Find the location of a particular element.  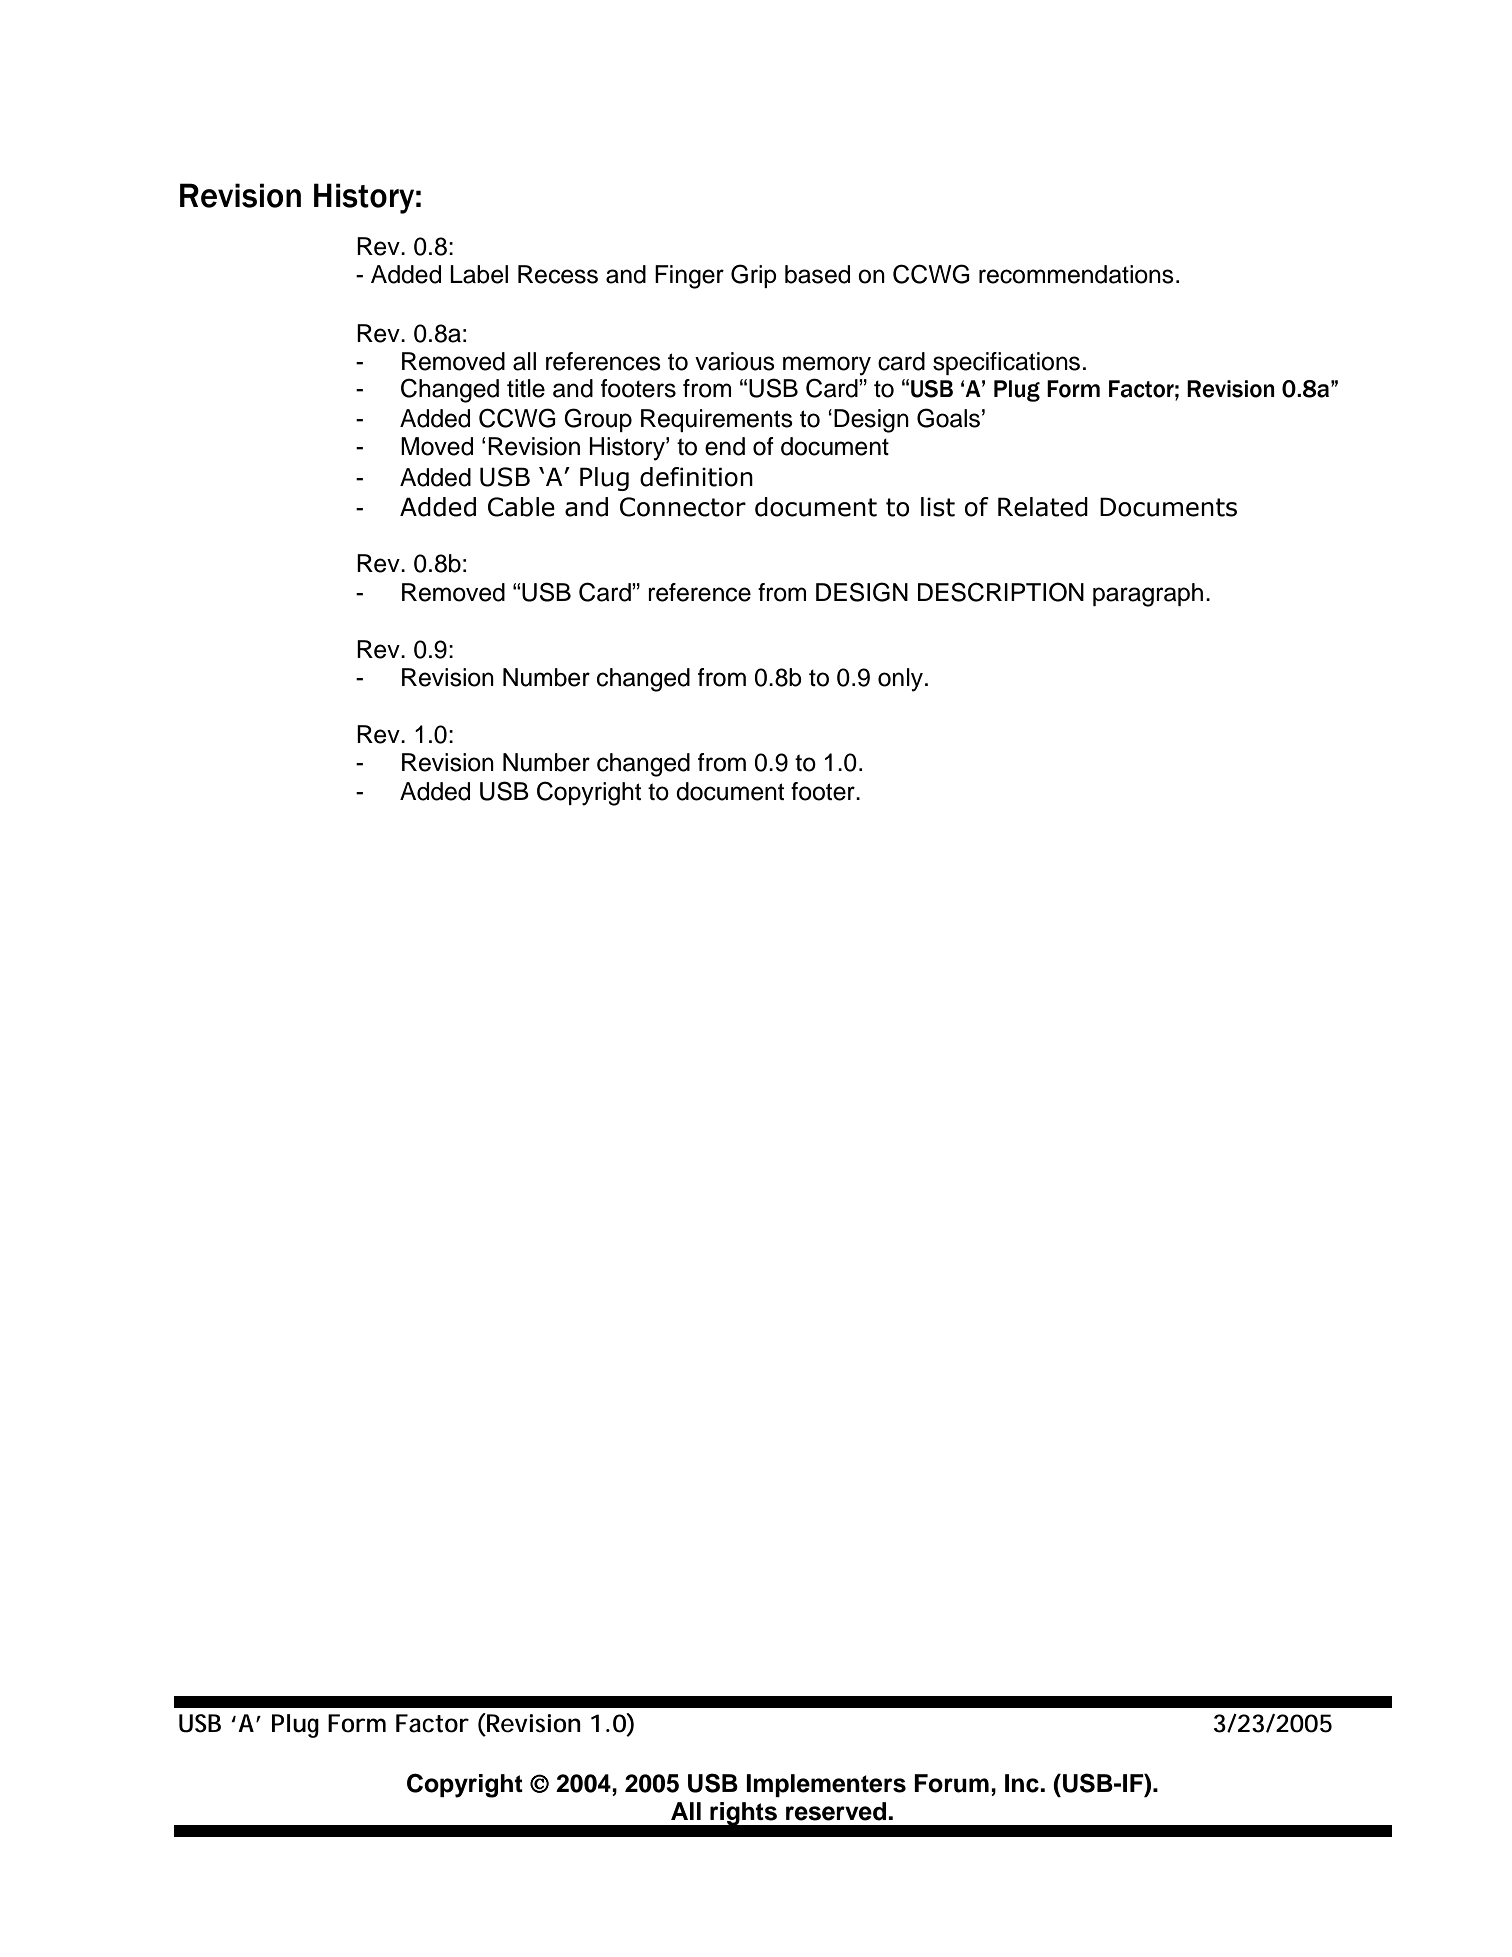

specifications is located at coordinates (1006, 363).
